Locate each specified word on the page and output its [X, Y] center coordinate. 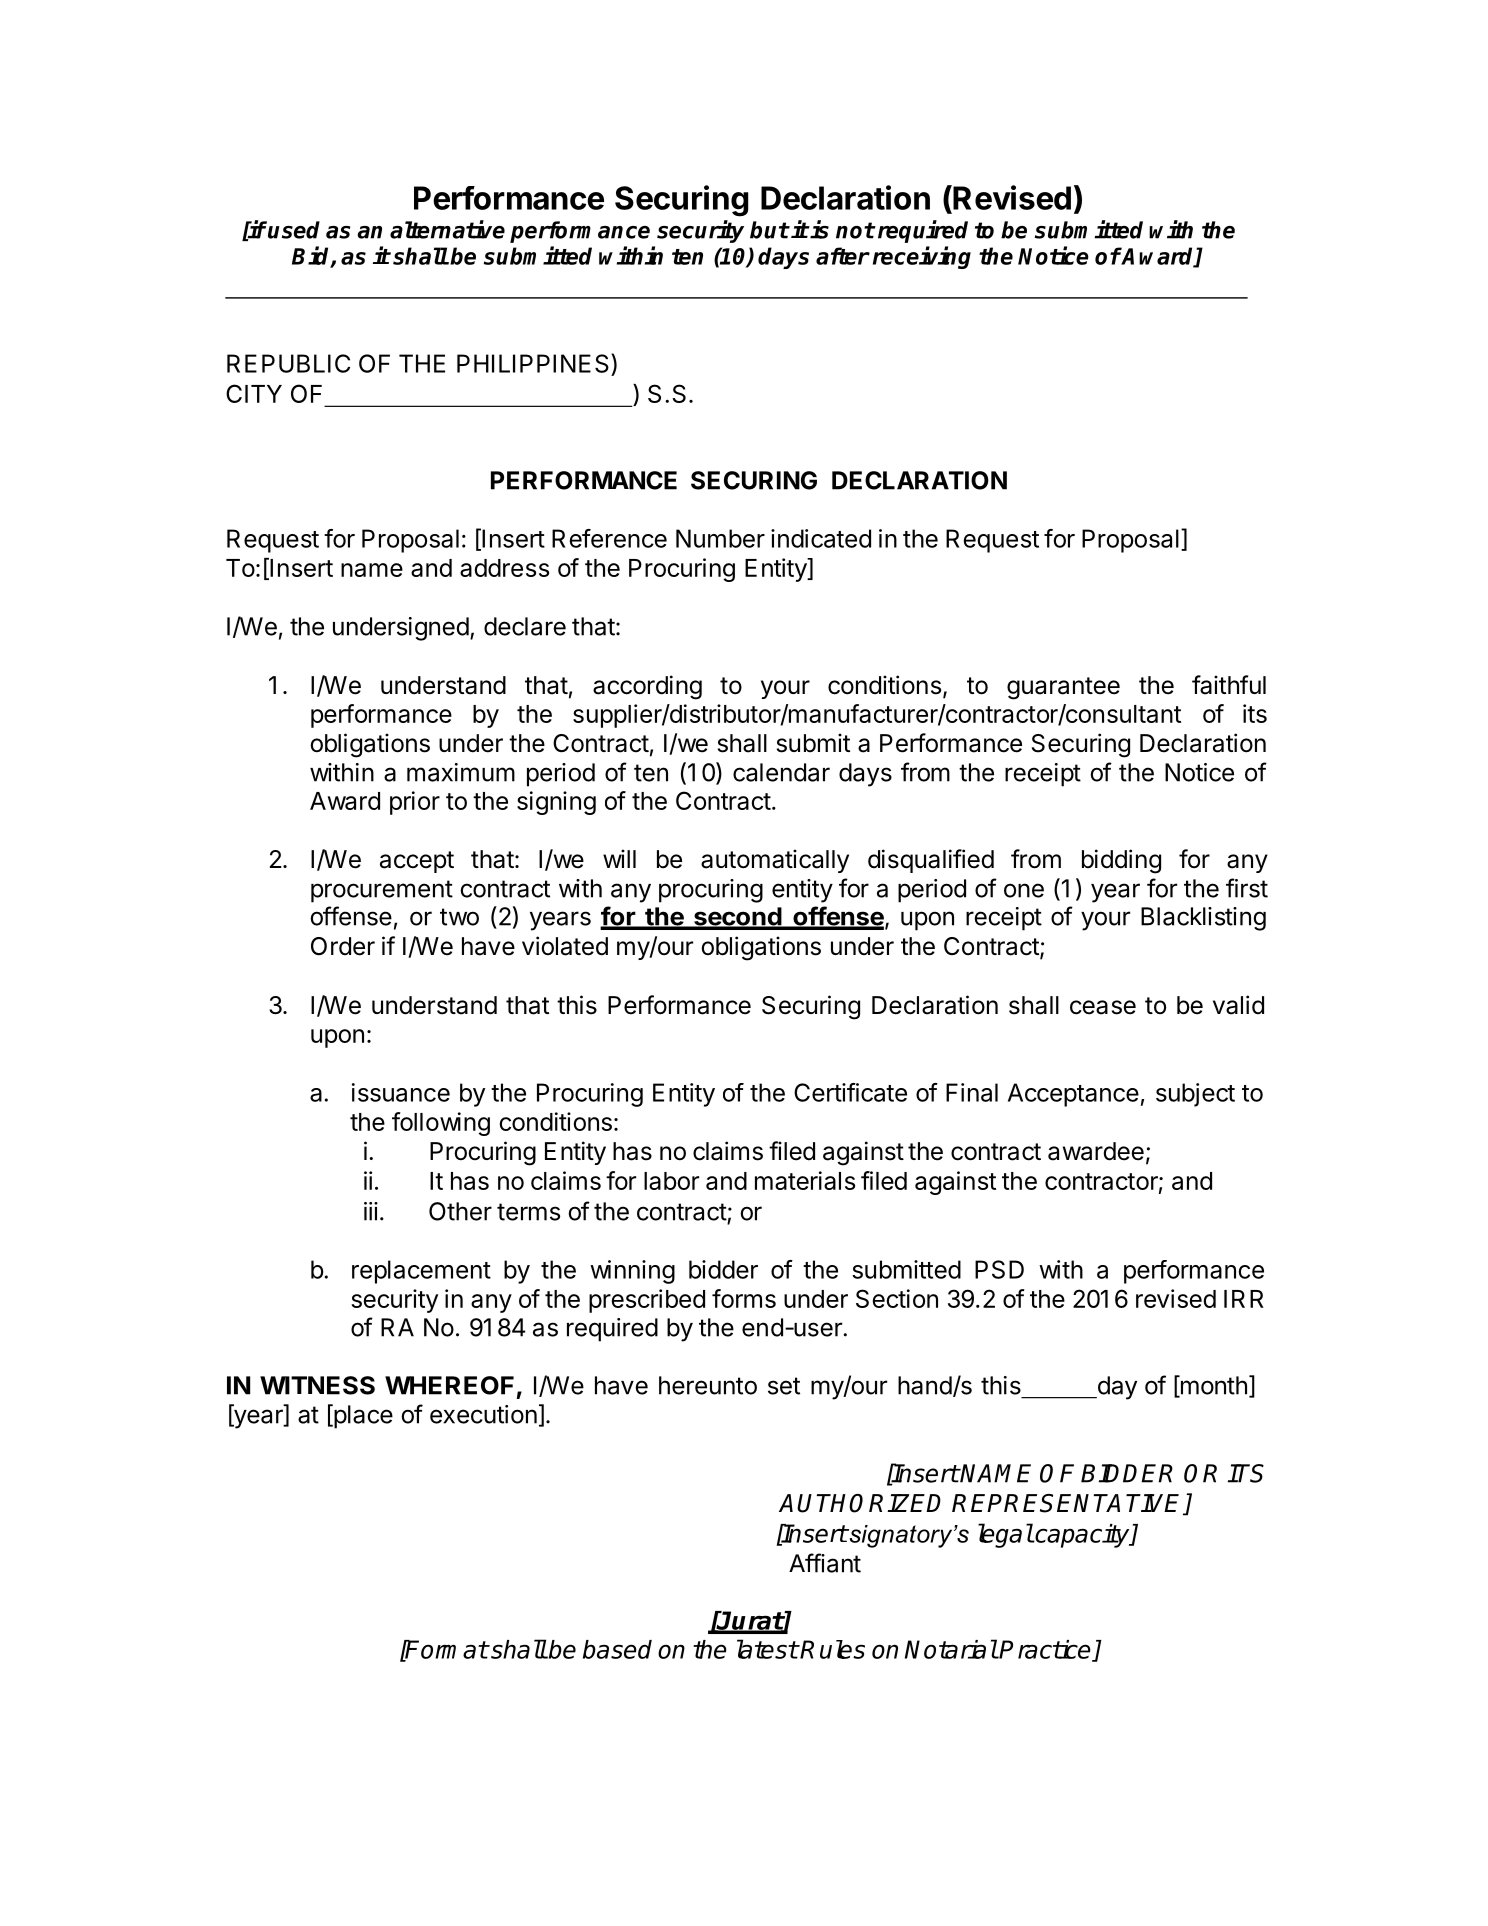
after [843, 256]
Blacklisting [1203, 919]
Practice [1045, 1650]
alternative [447, 229]
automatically [775, 861]
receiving [922, 257]
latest [767, 1649]
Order [343, 946]
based [617, 1649]
